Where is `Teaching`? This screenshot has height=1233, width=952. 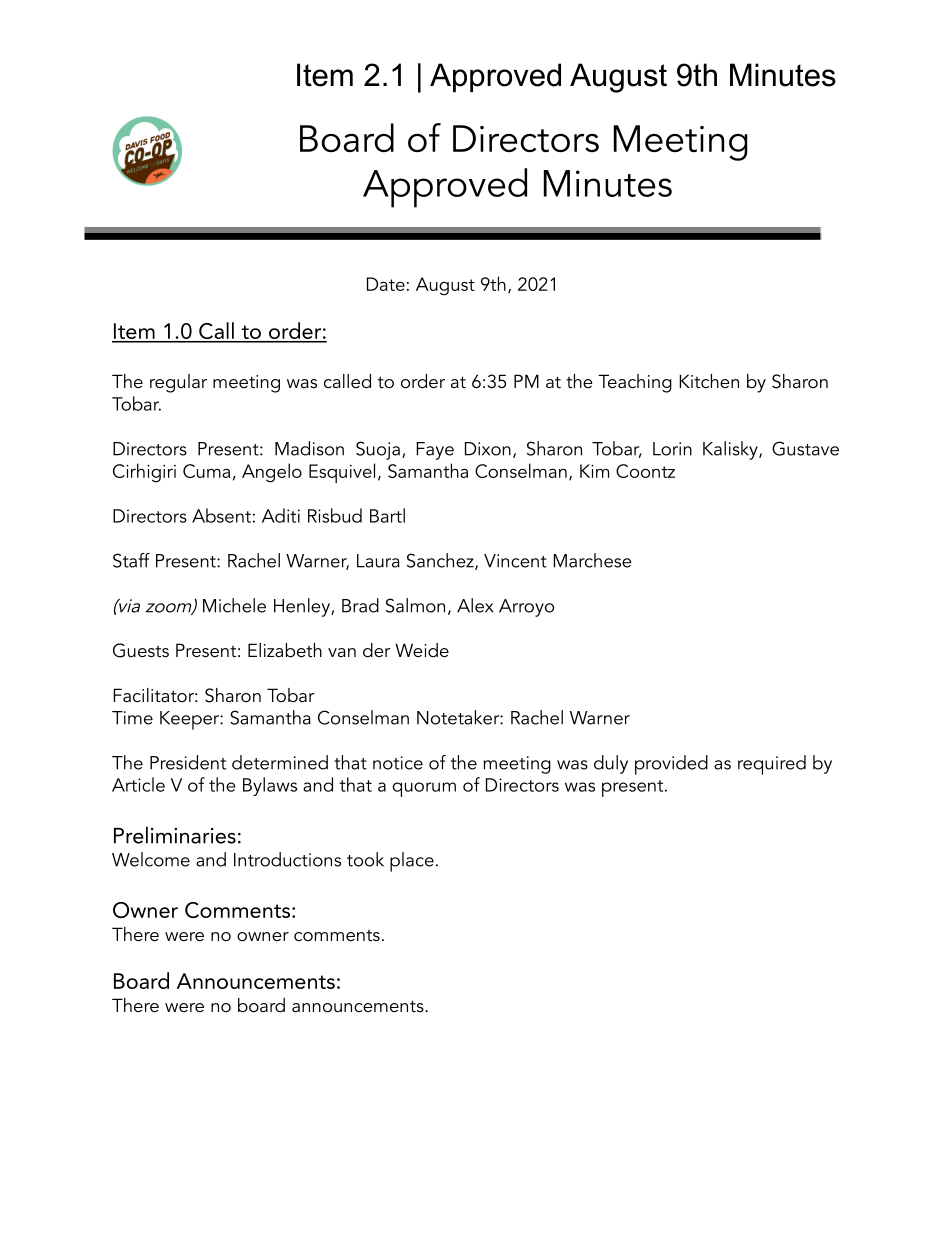 Teaching is located at coordinates (635, 383).
